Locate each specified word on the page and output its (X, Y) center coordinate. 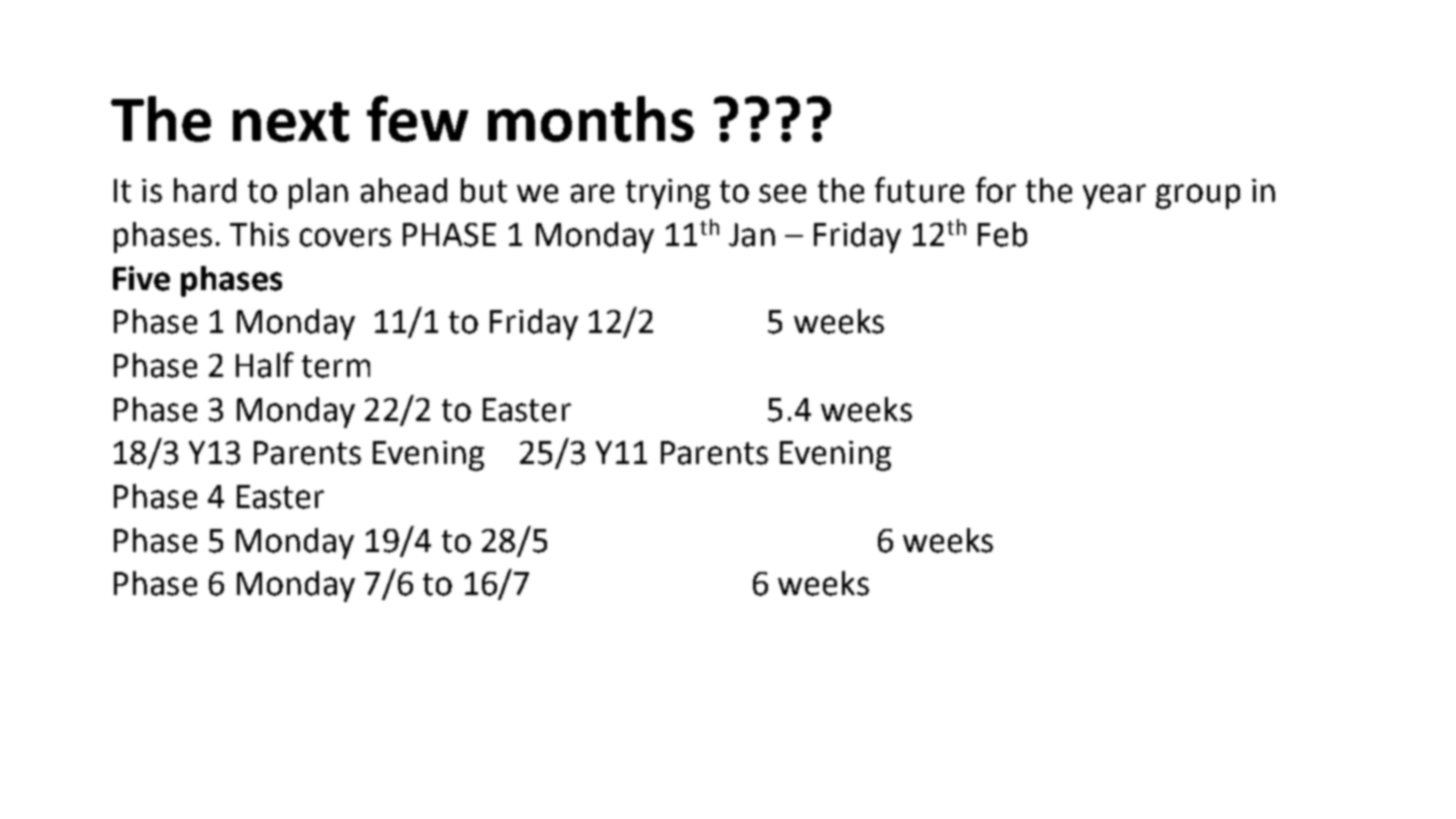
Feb (1002, 234)
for (996, 190)
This (259, 234)
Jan (752, 235)
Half (265, 365)
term (336, 366)
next (291, 122)
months (591, 119)
